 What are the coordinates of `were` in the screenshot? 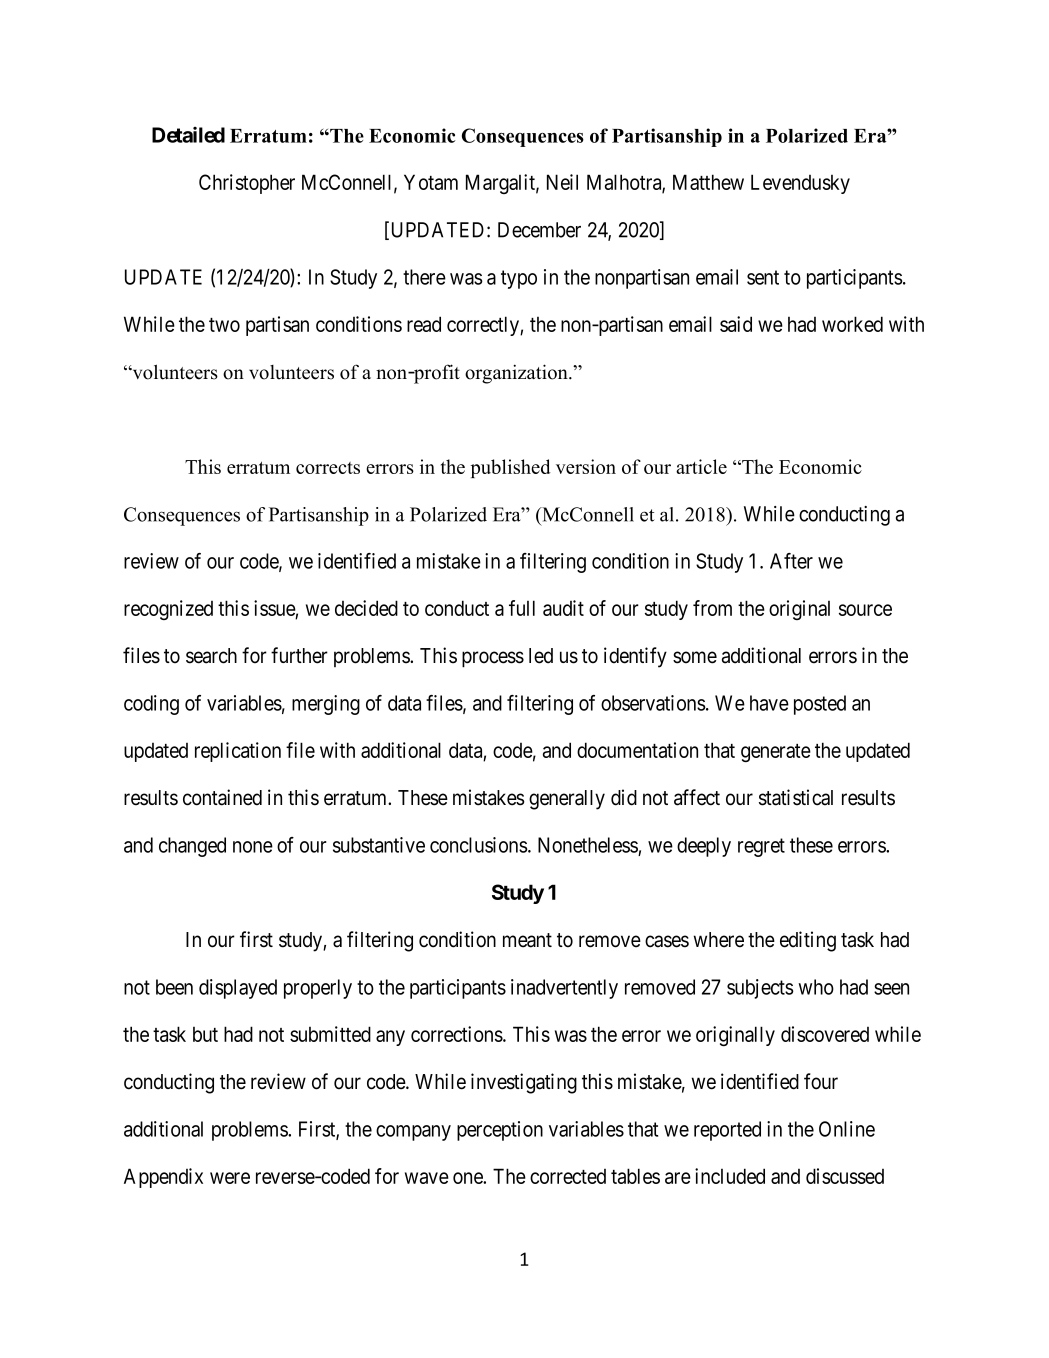 It's located at (230, 1178).
